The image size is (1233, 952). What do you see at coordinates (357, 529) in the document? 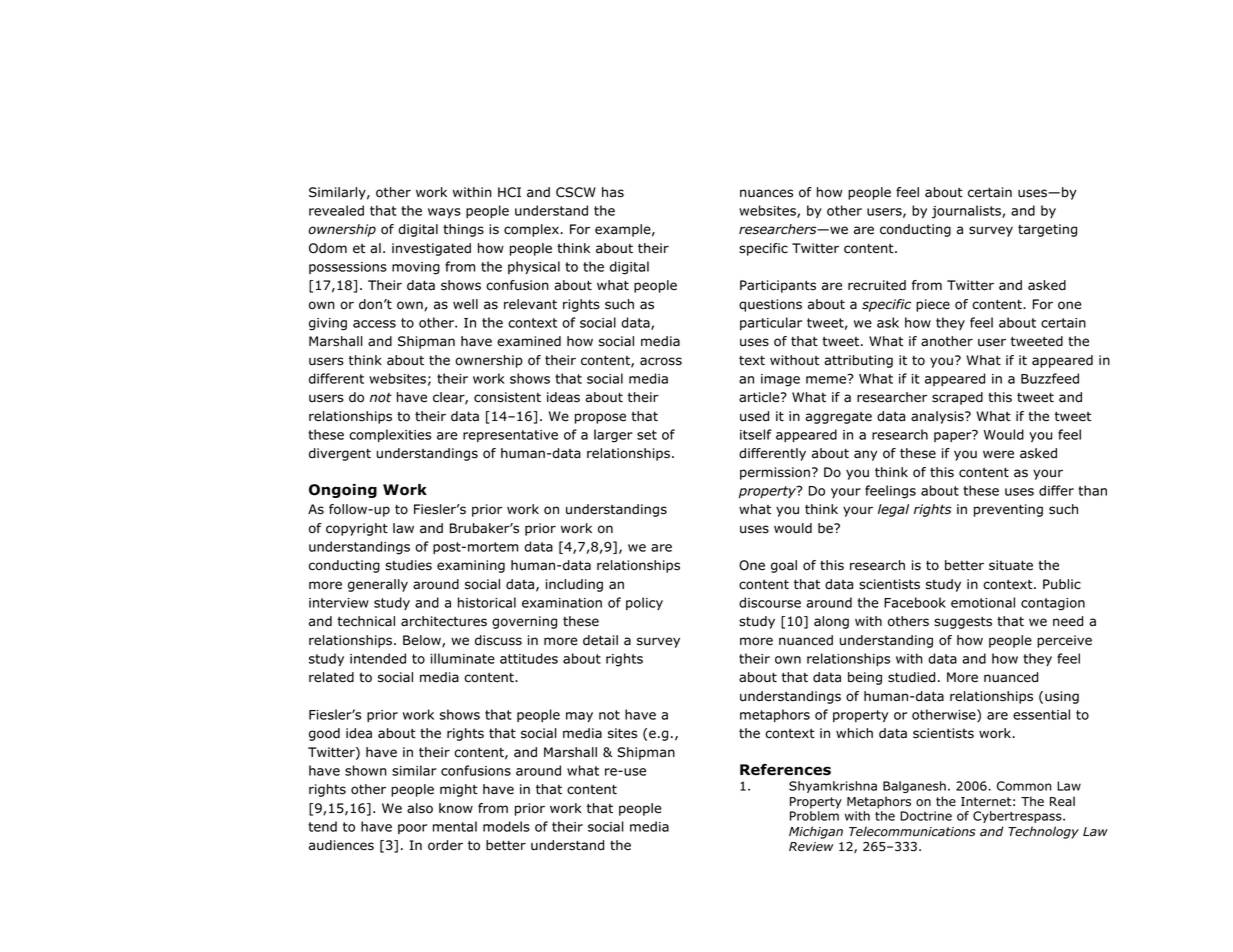
I see `copyright` at bounding box center [357, 529].
